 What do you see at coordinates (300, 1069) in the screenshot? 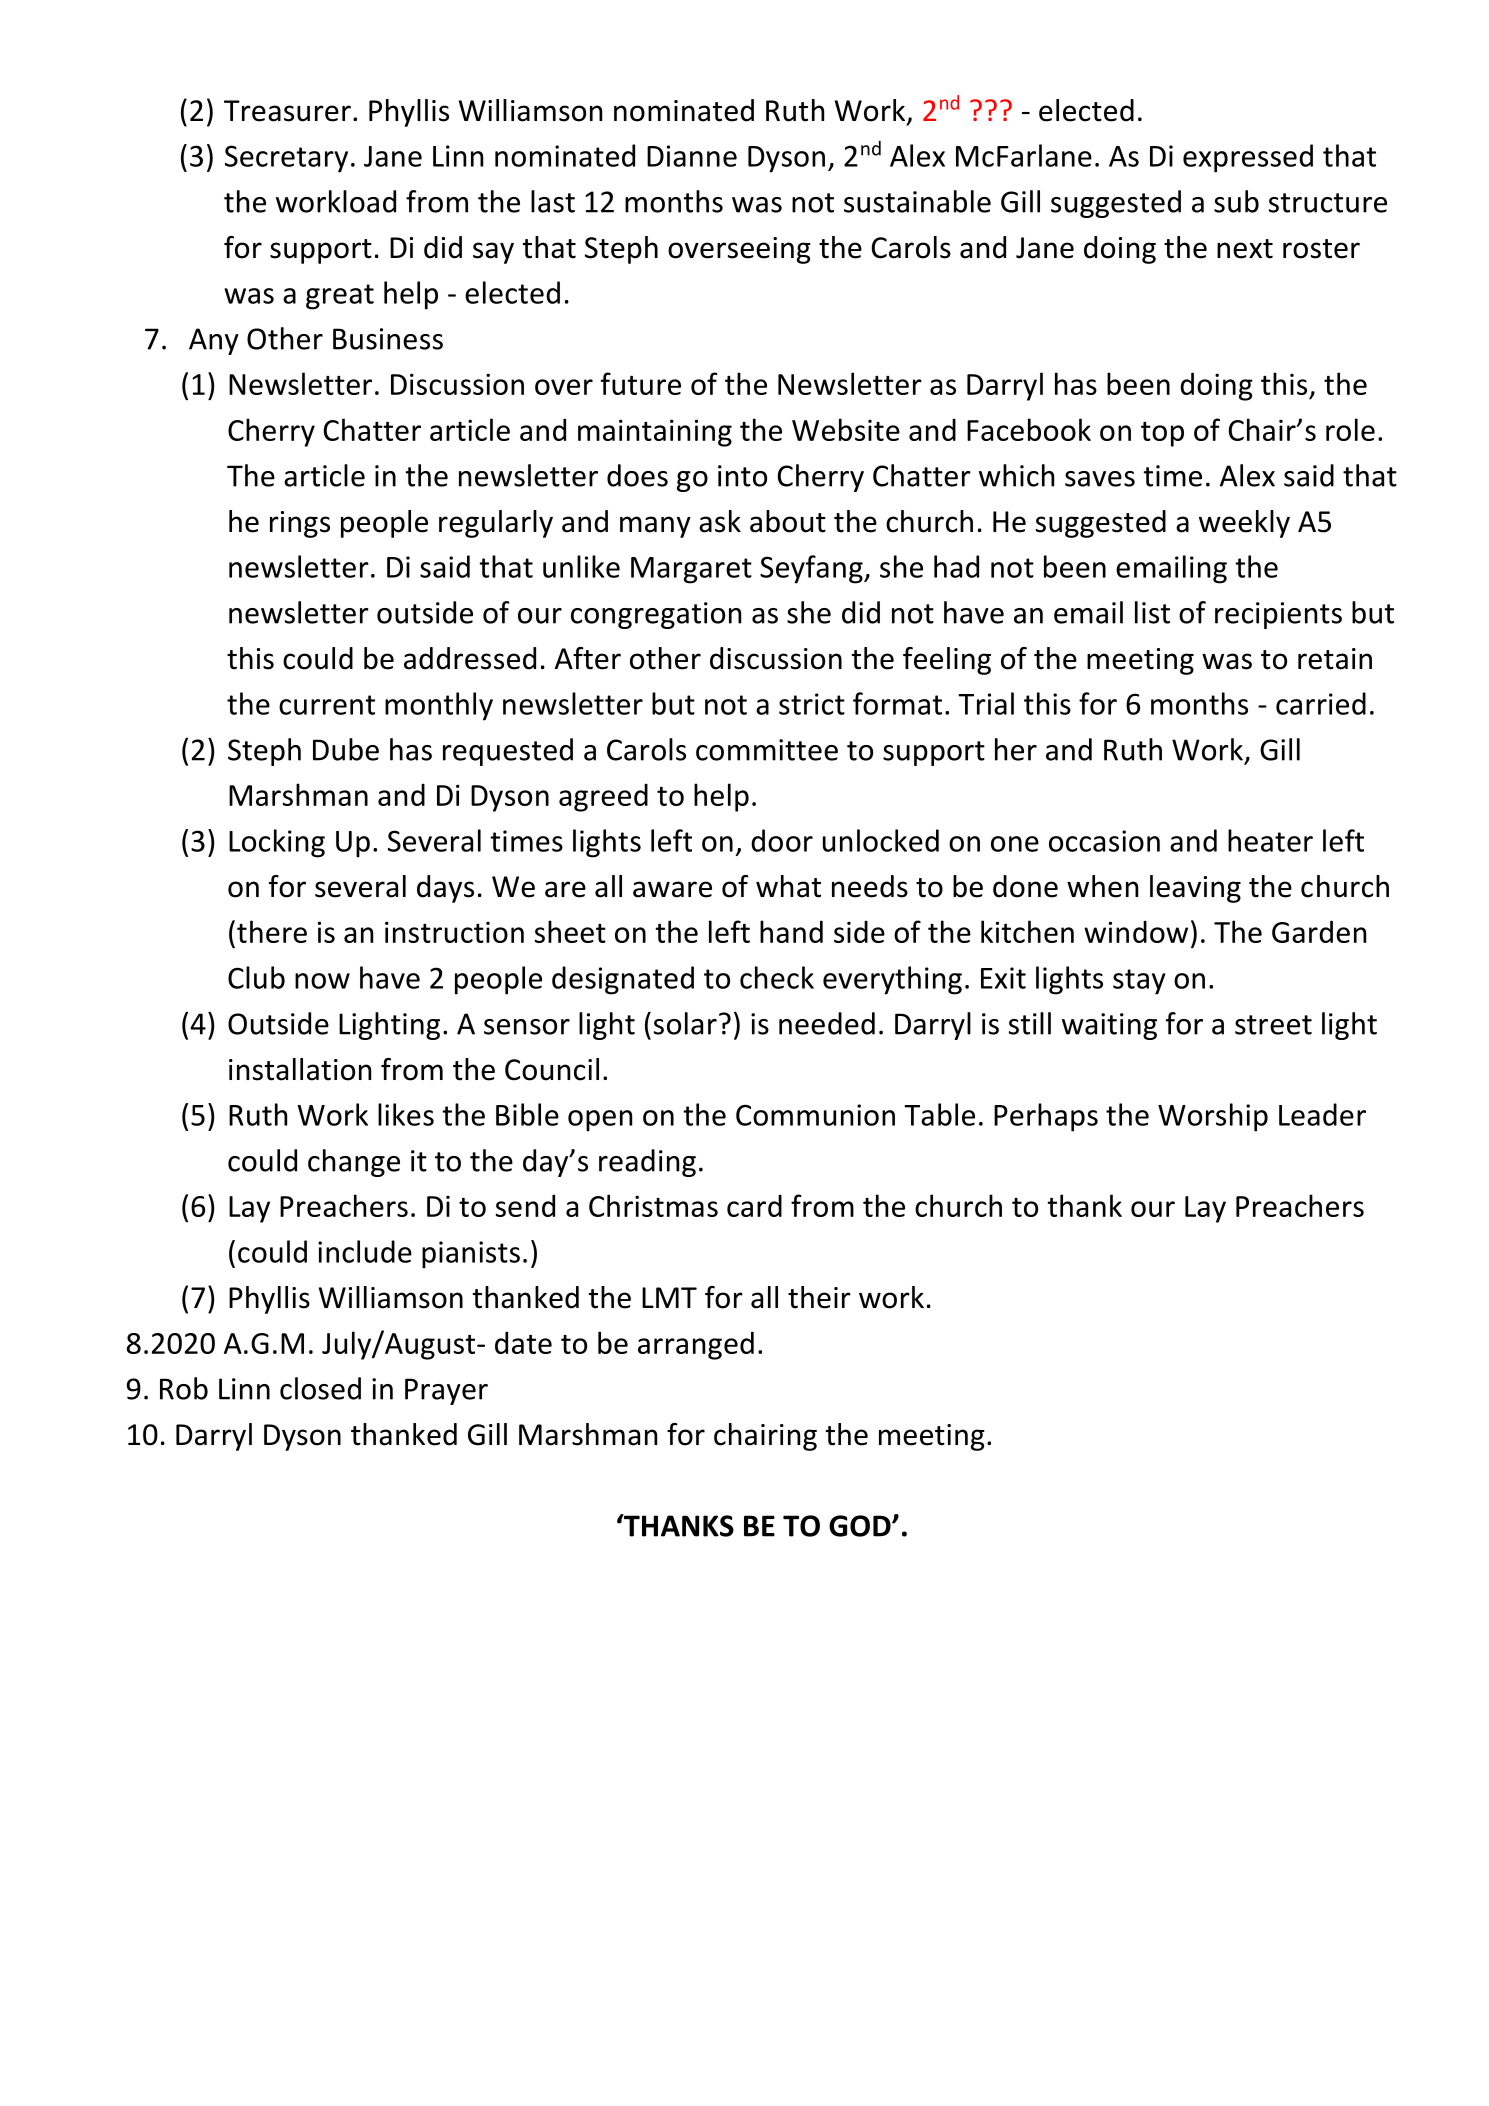
I see `installation` at bounding box center [300, 1069].
